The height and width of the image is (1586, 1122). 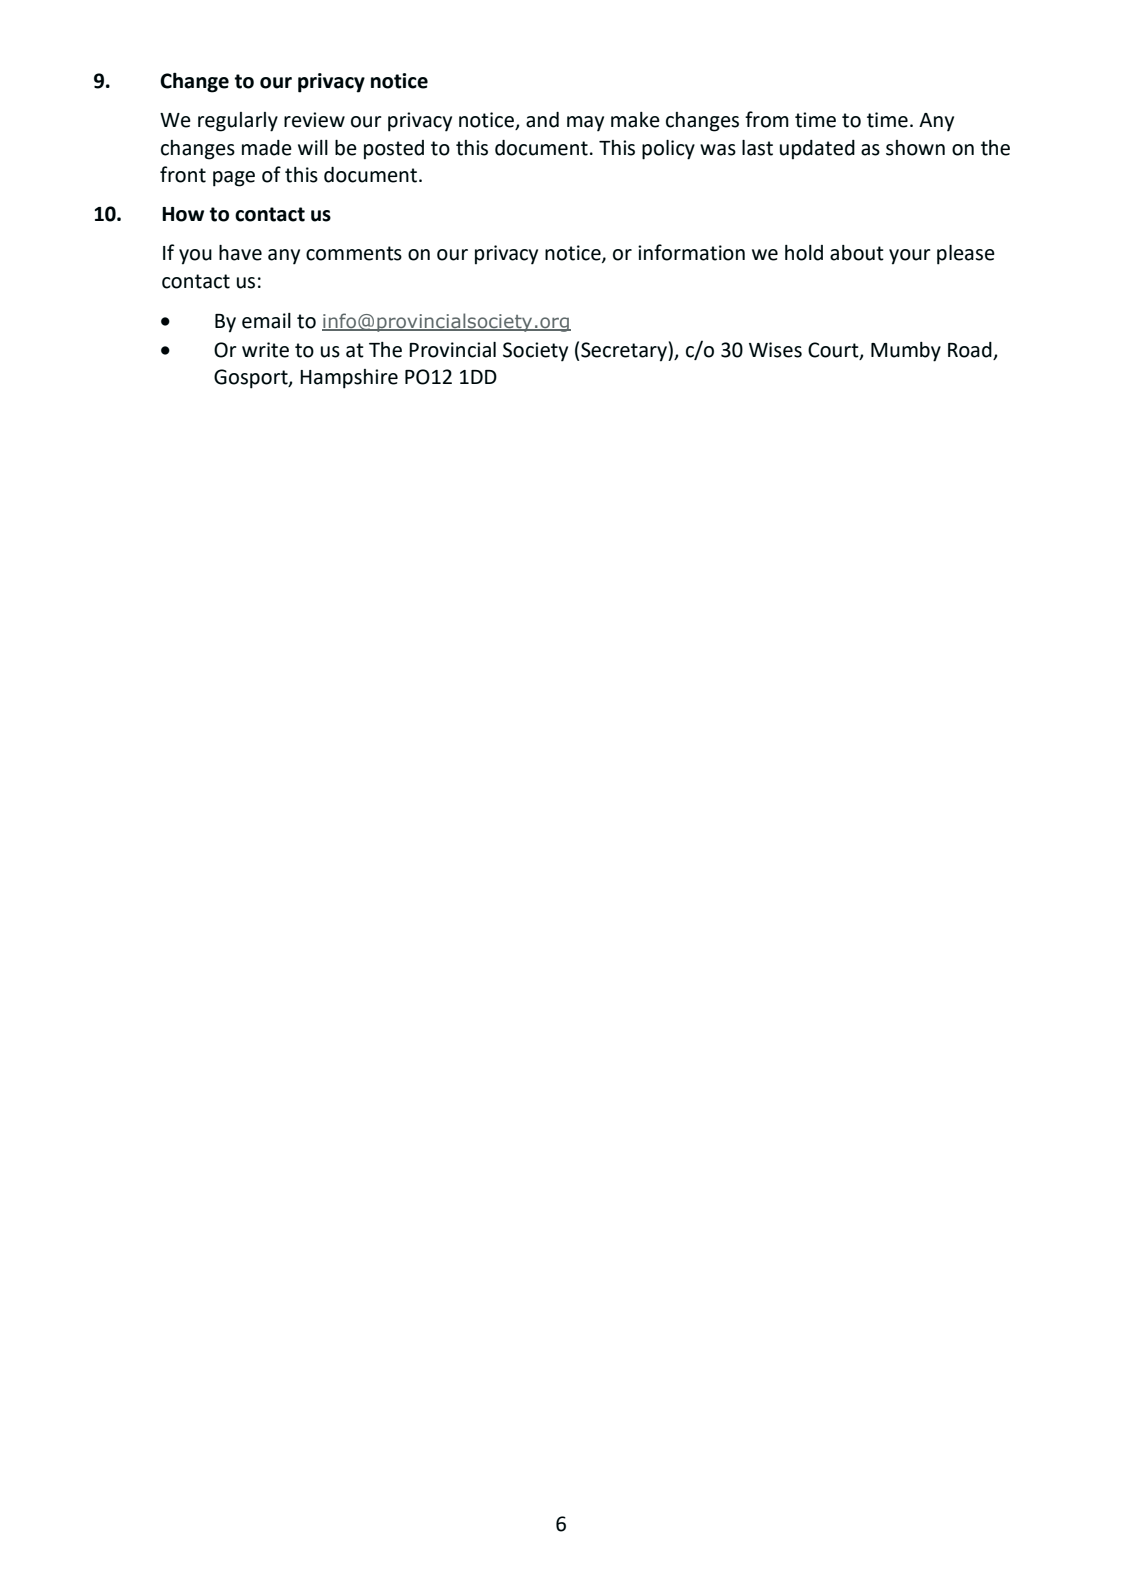 I want to click on Hampshire, so click(x=349, y=379).
